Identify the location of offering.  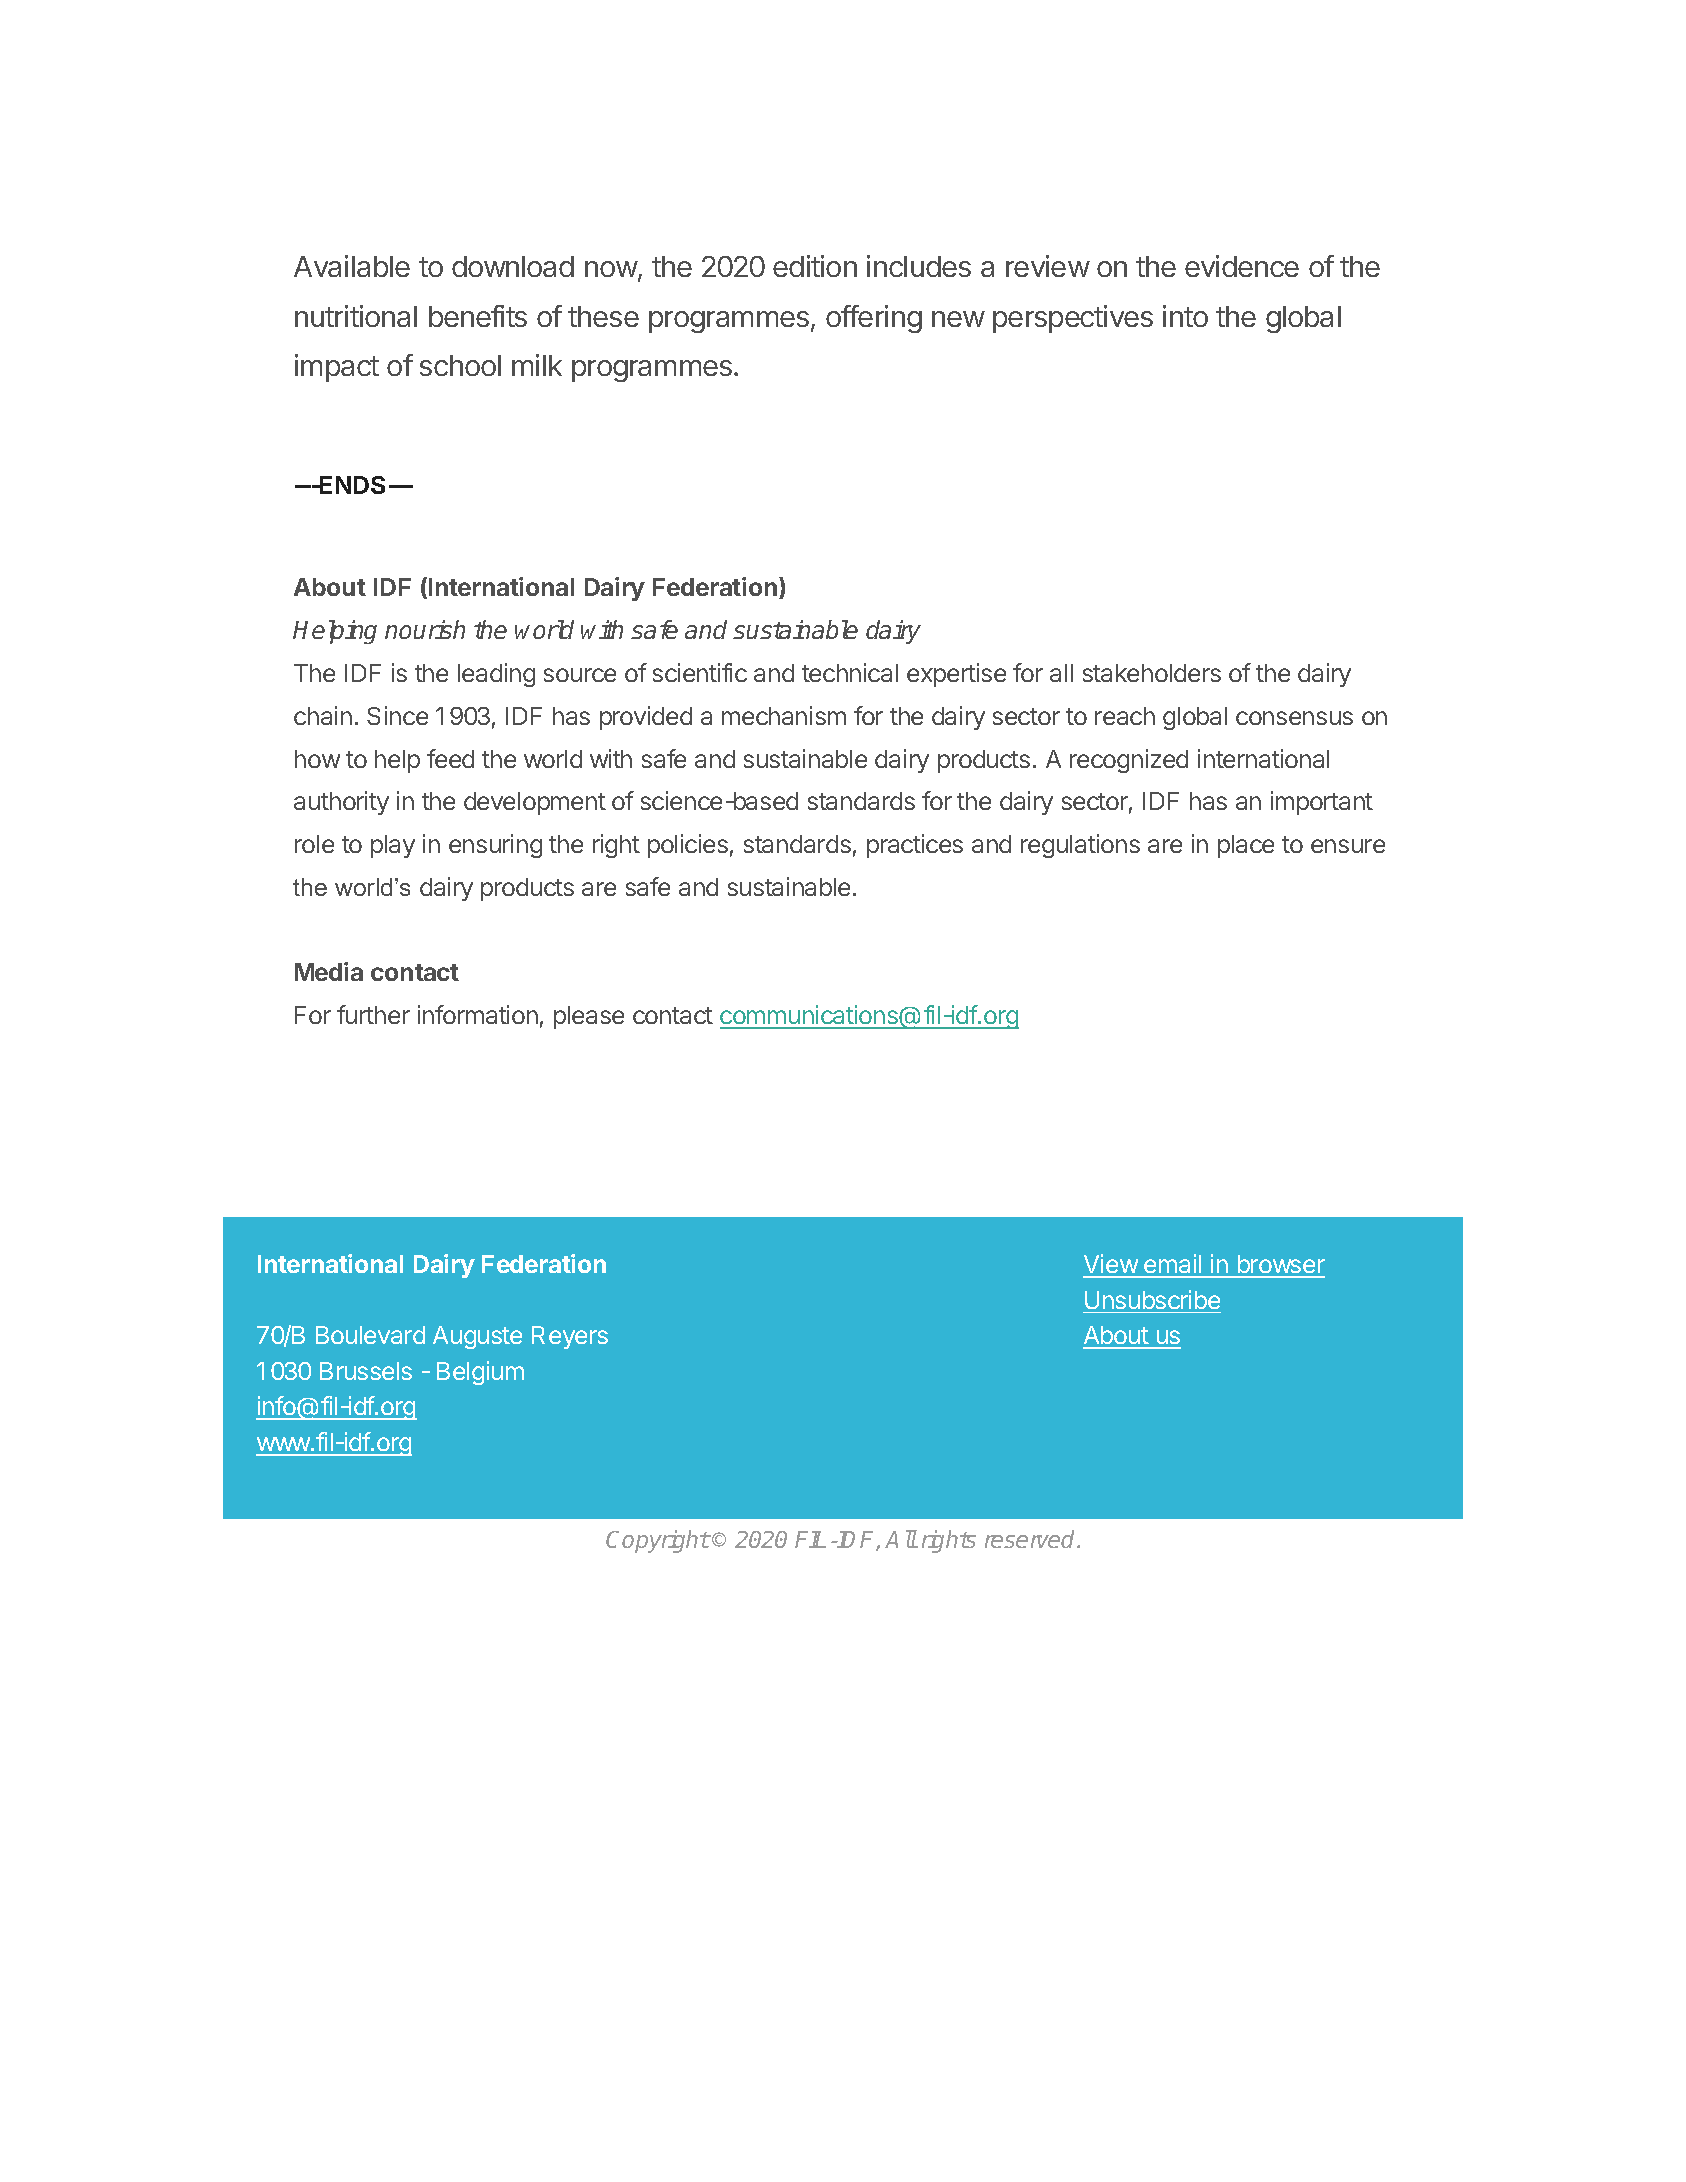
(874, 319).
